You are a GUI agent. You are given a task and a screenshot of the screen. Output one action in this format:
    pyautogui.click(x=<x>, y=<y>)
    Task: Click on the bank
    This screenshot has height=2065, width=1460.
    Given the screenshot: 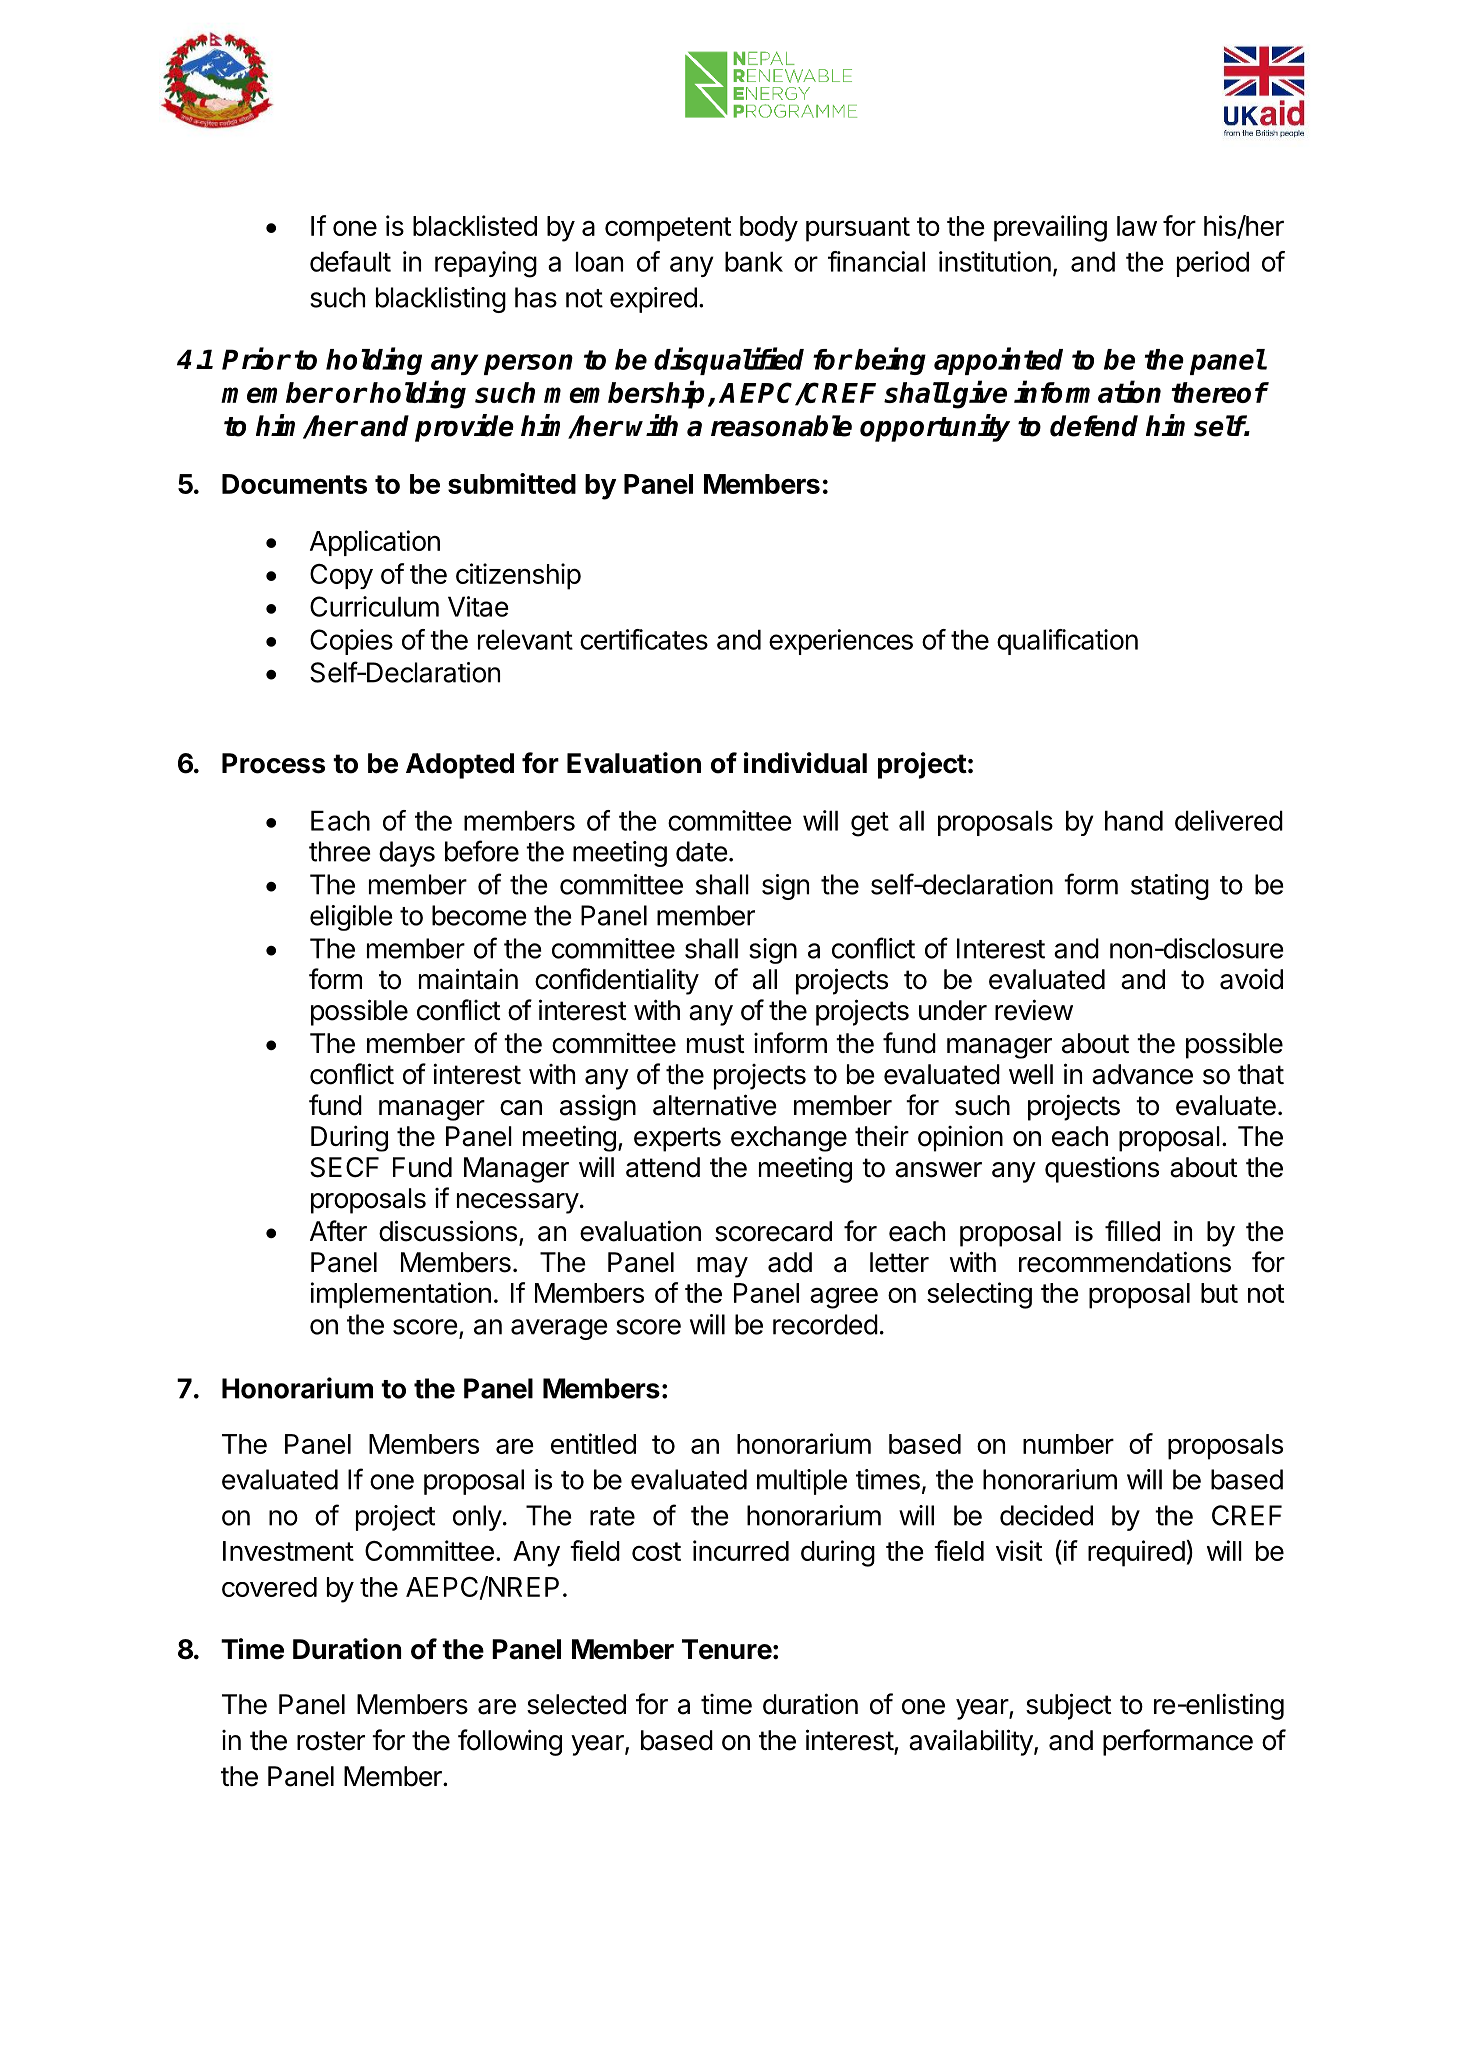 What is the action you would take?
    pyautogui.click(x=754, y=261)
